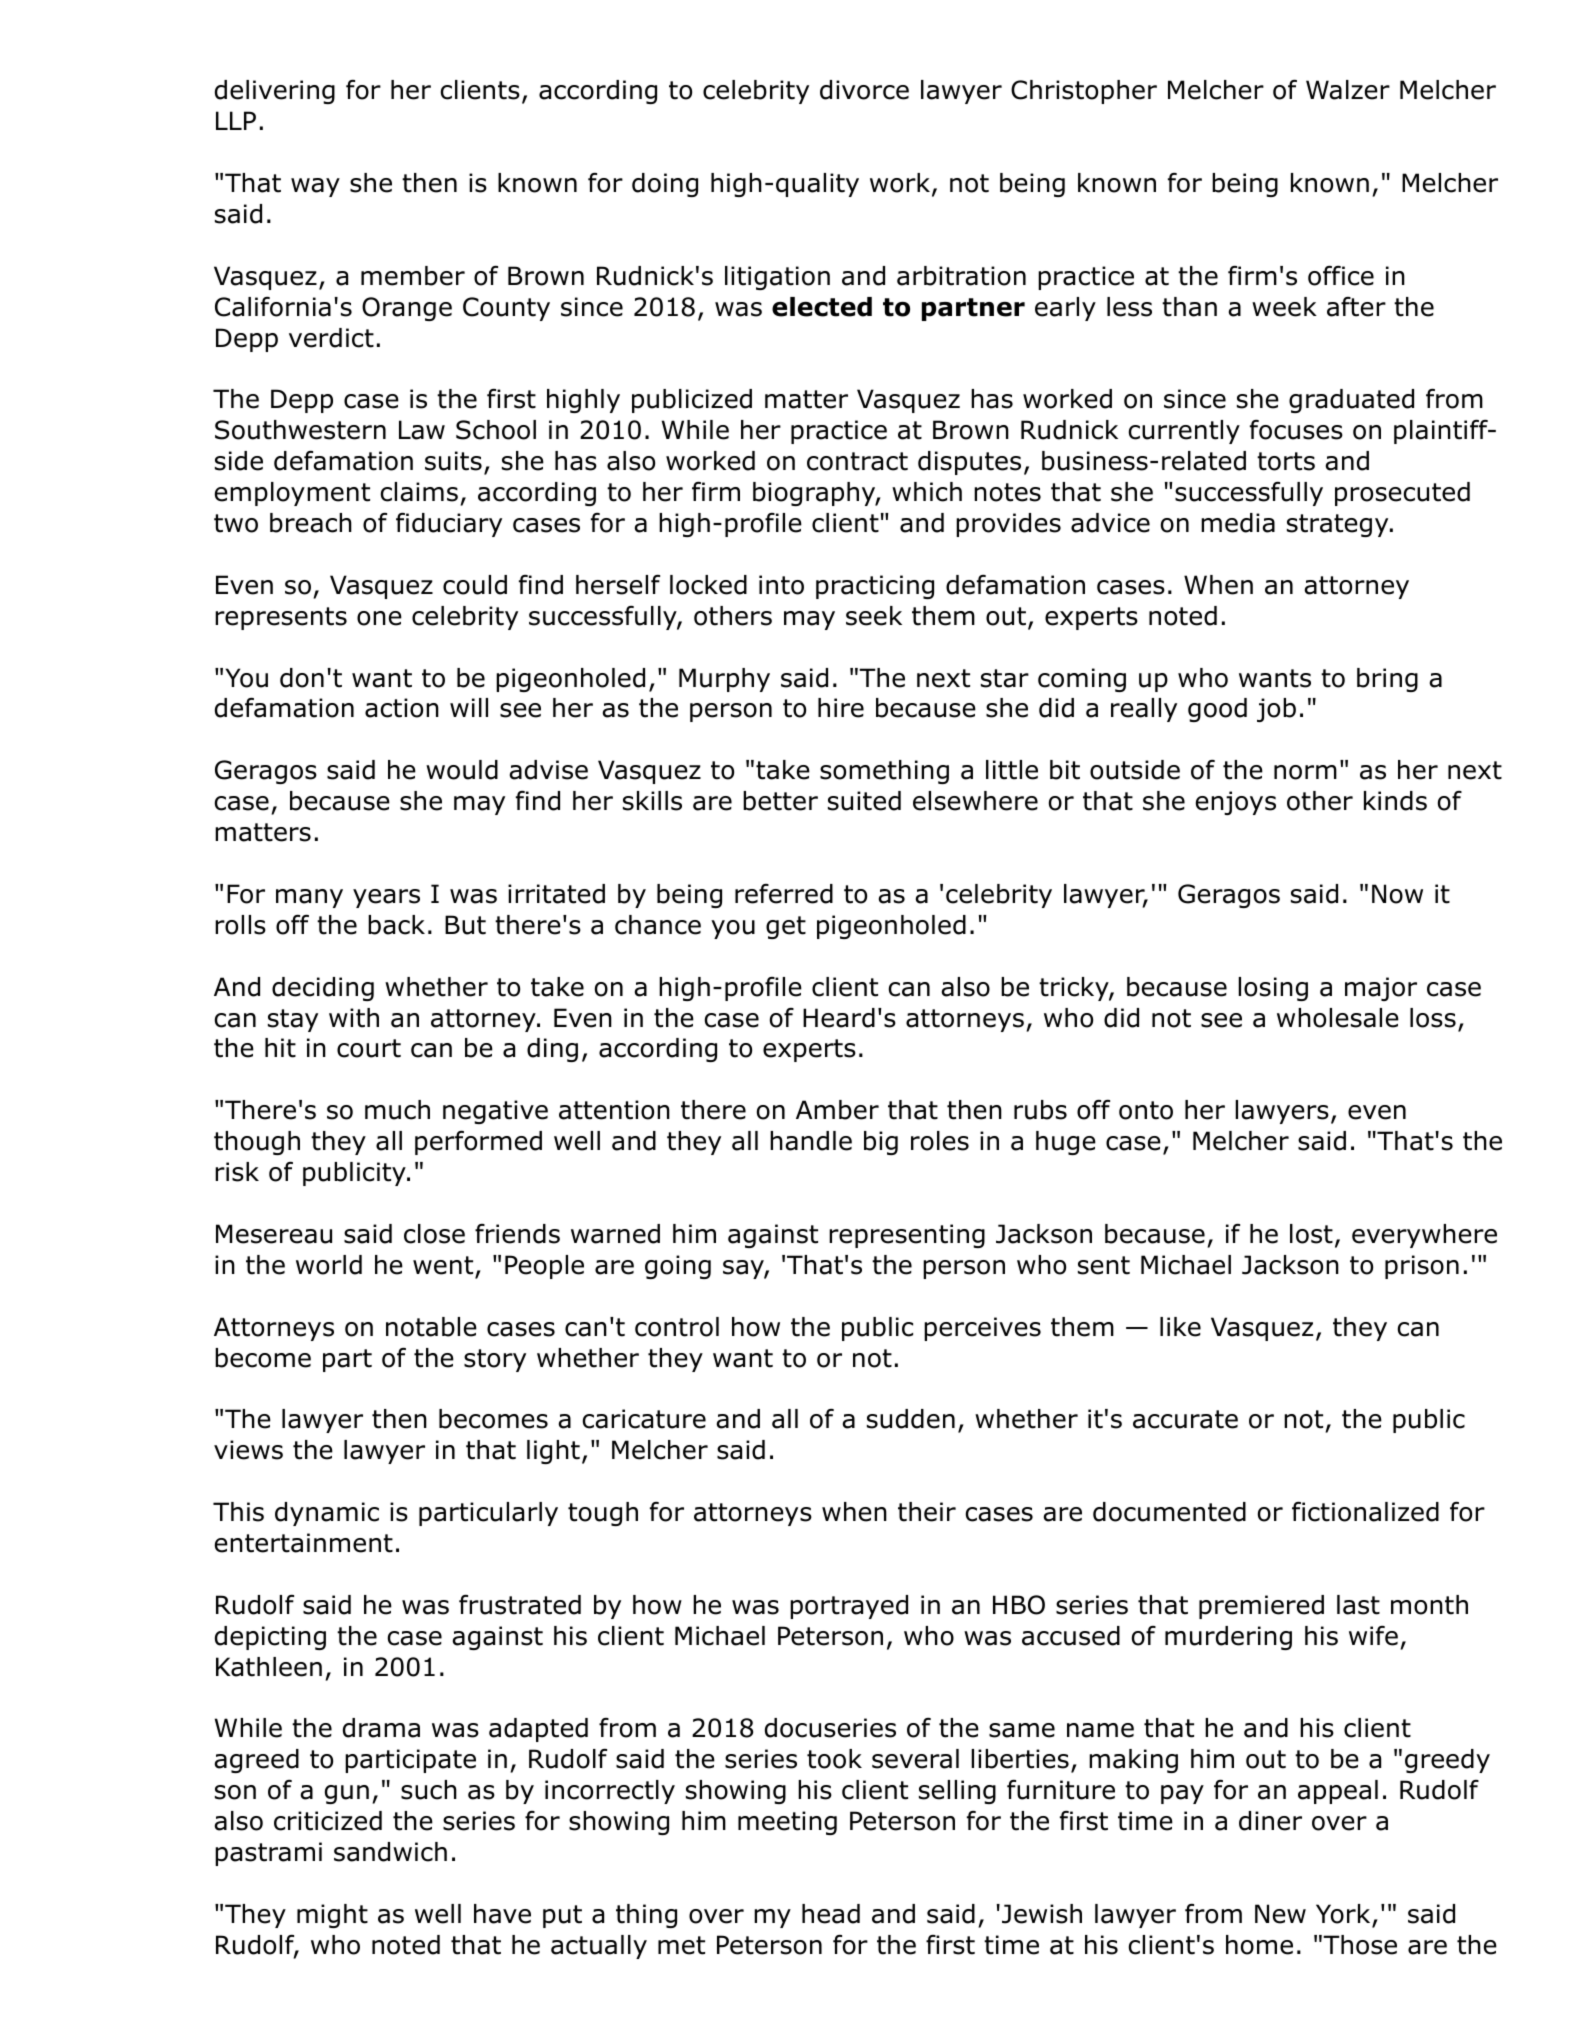  Describe the element at coordinates (315, 187) in the document. I see `way` at that location.
